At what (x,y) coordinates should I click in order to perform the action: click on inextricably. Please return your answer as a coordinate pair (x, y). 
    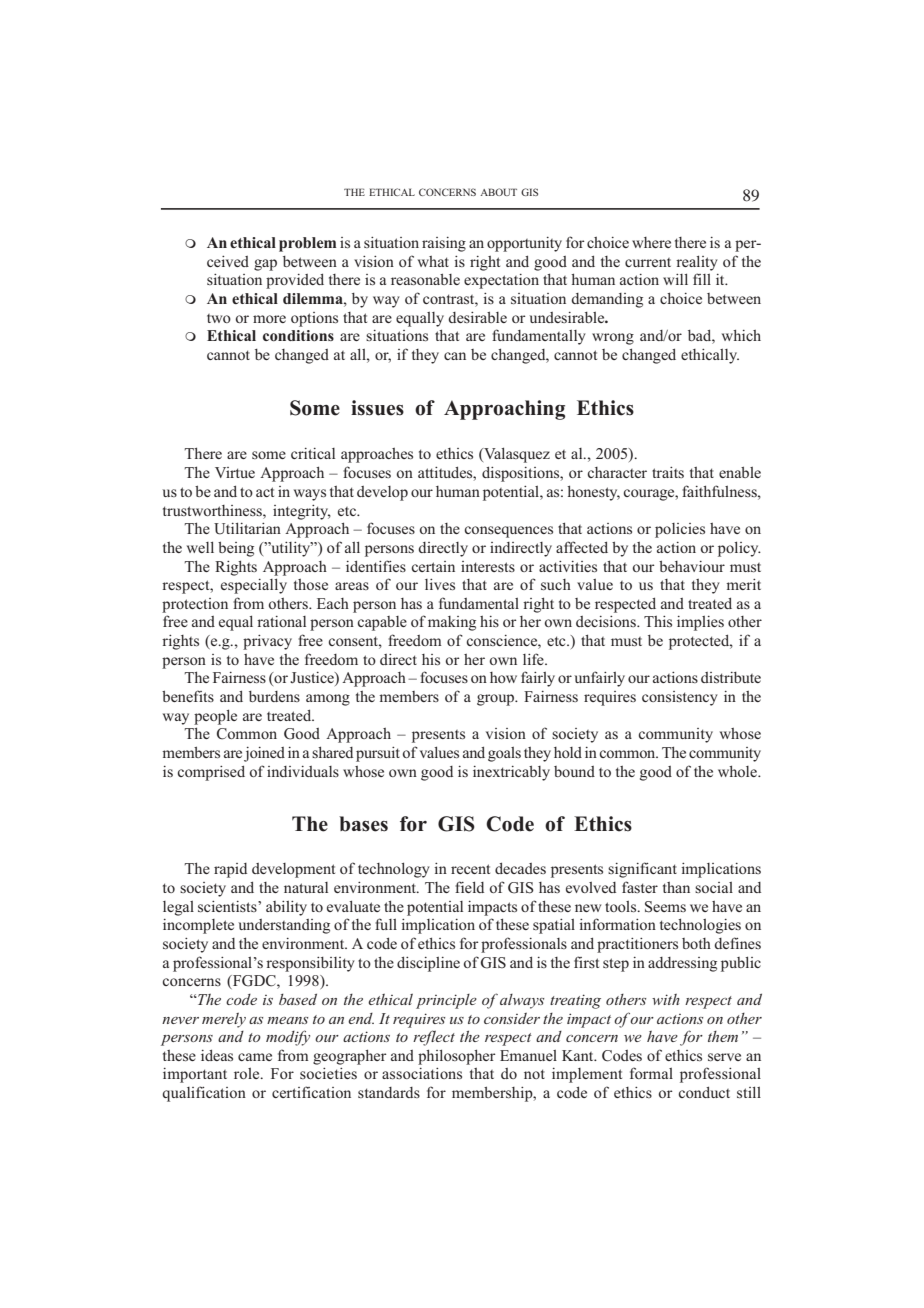
    Looking at the image, I should click on (511, 773).
